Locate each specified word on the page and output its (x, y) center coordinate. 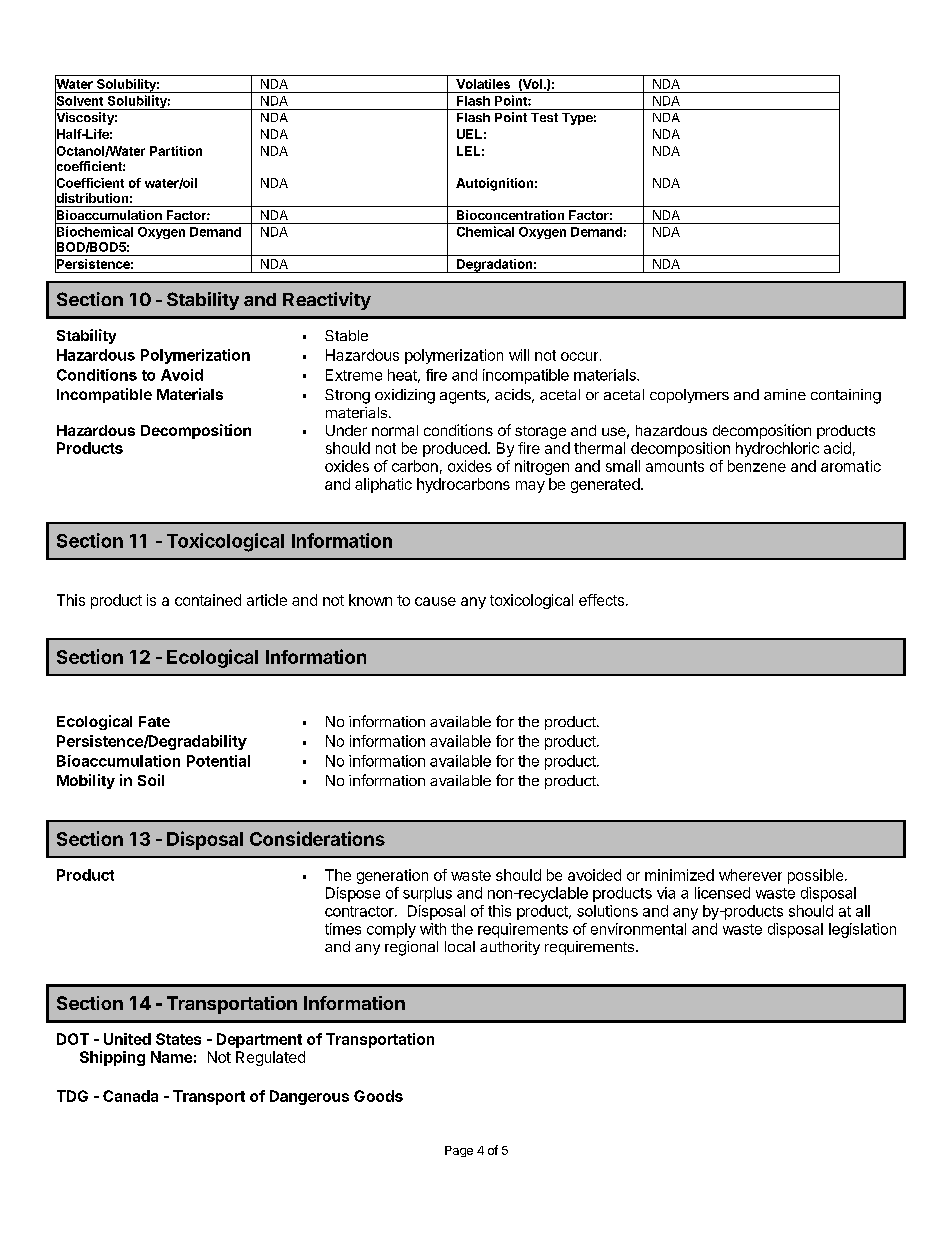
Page (459, 1151)
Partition (176, 151)
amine (785, 394)
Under (346, 430)
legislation (862, 930)
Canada (130, 1096)
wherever (750, 875)
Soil (151, 780)
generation (392, 876)
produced (455, 449)
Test (544, 117)
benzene (757, 466)
